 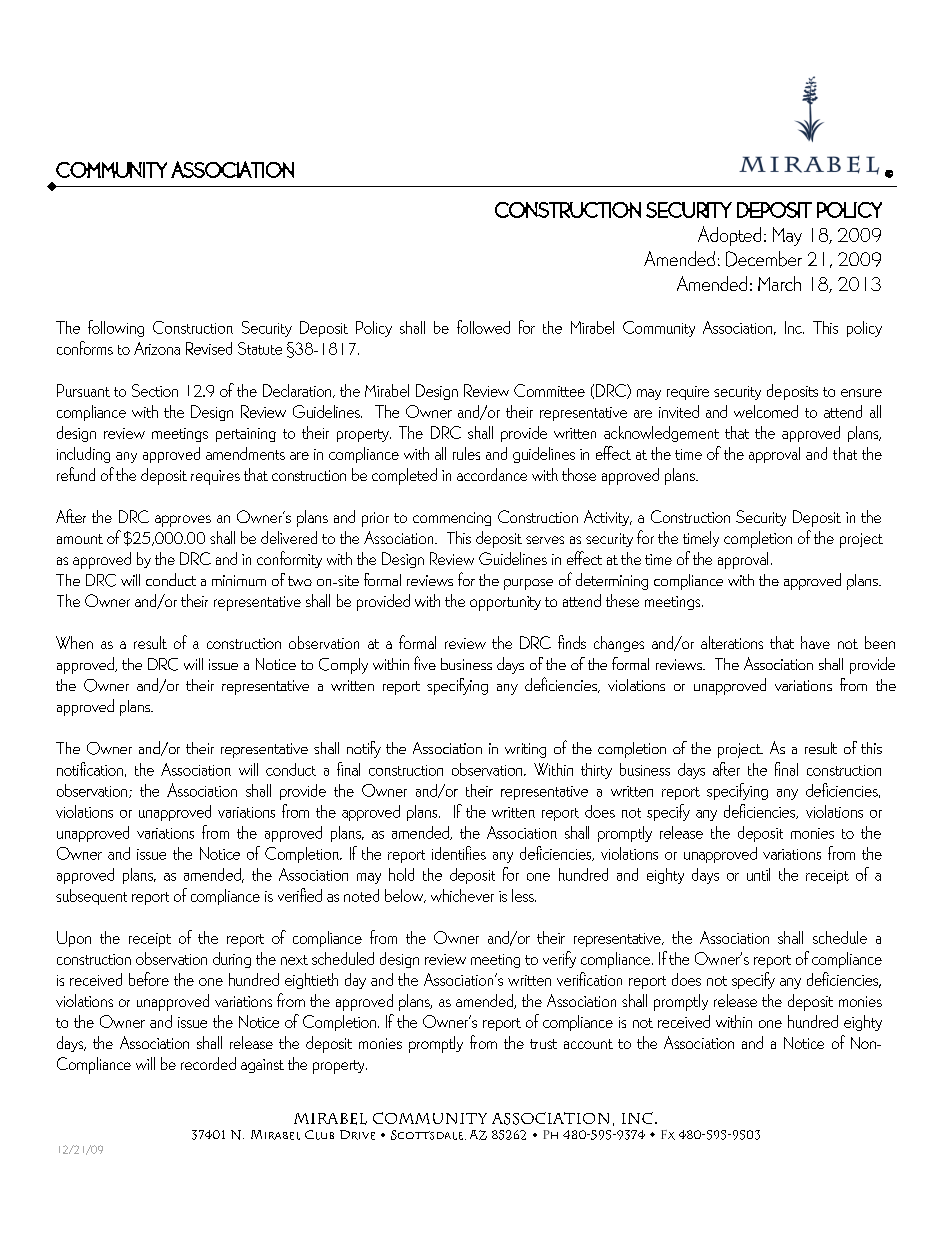 What do you see at coordinates (543, 1044) in the screenshot?
I see `trust` at bounding box center [543, 1044].
